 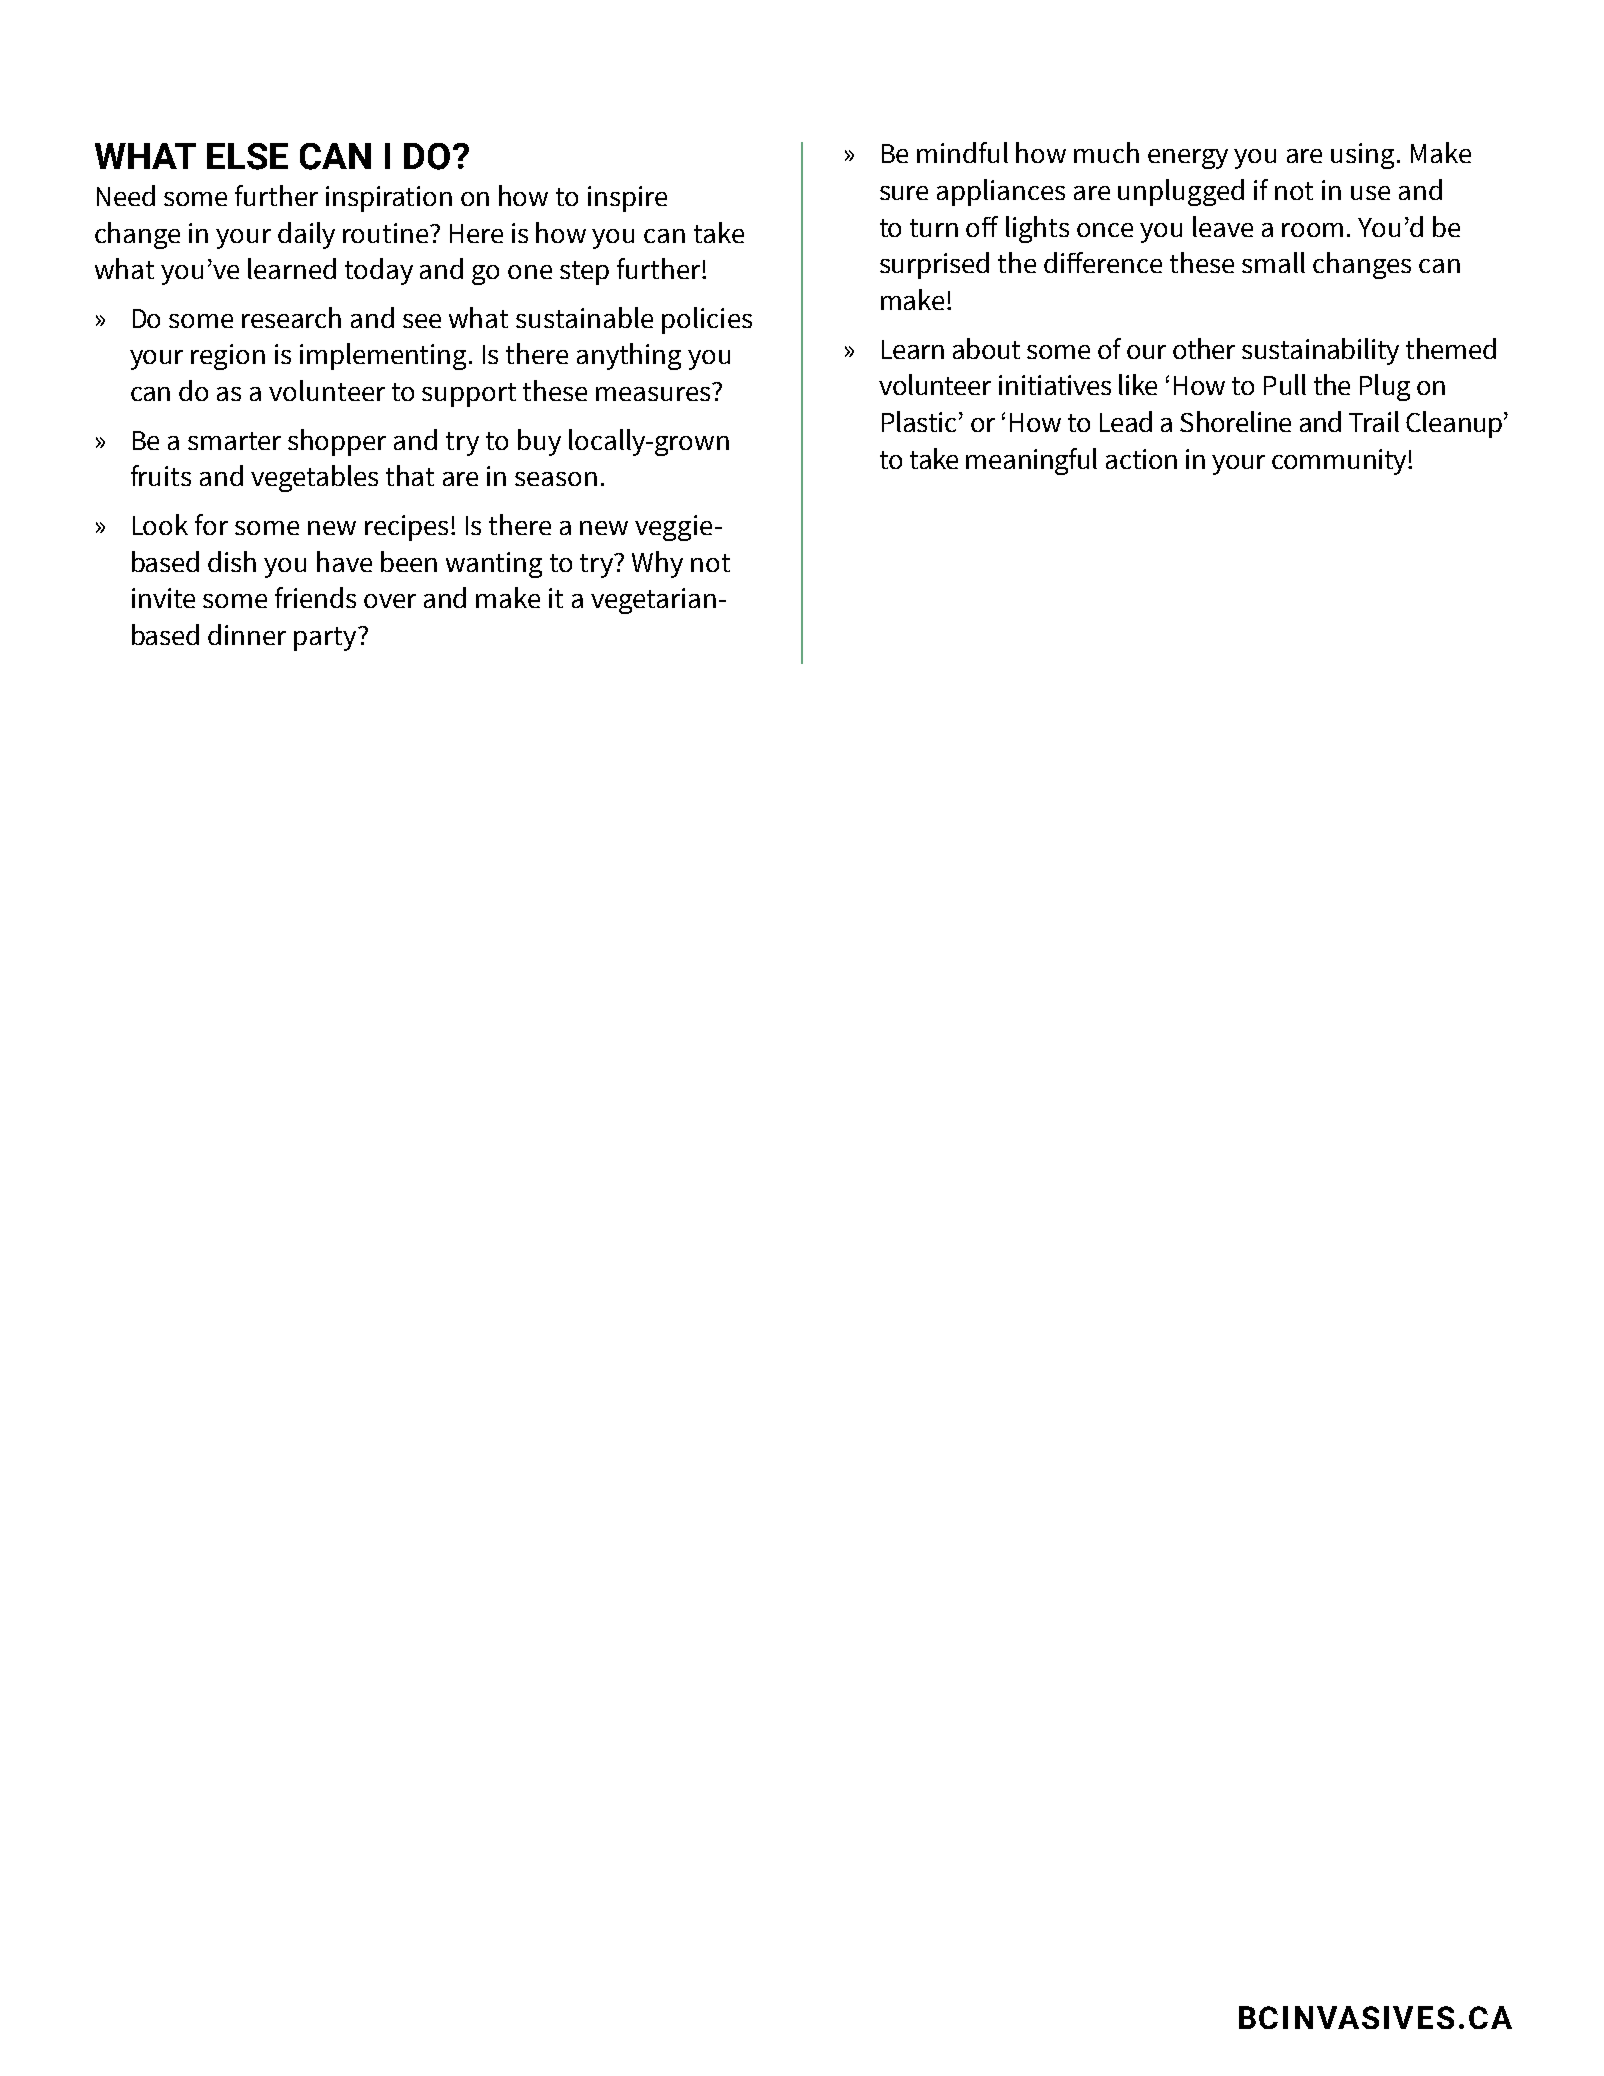 I want to click on ELSE, so click(x=247, y=156).
